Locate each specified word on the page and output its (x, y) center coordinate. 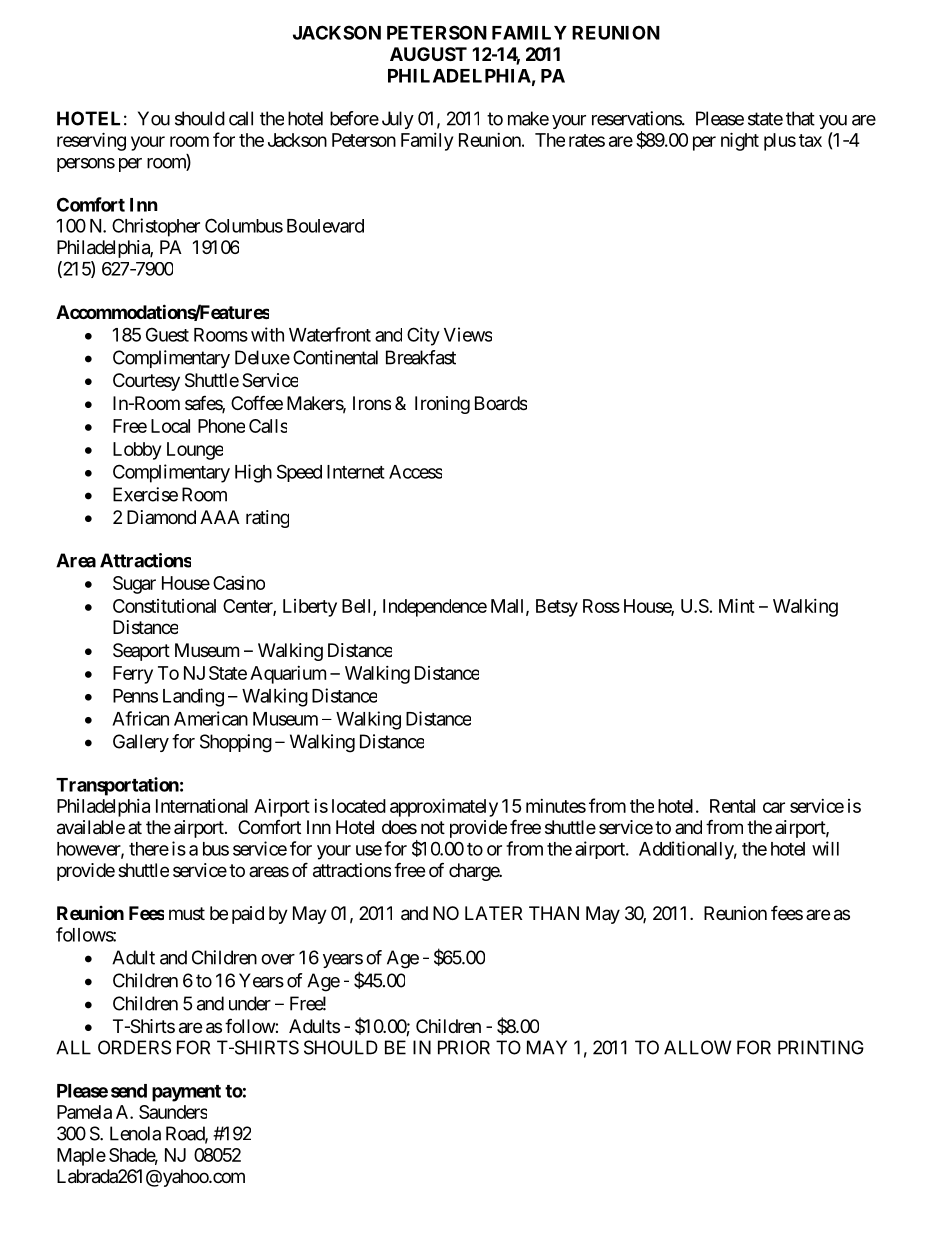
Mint (737, 605)
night (740, 141)
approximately (444, 807)
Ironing (442, 405)
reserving (91, 141)
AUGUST (428, 54)
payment (186, 1093)
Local (170, 426)
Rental (732, 806)
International (202, 806)
